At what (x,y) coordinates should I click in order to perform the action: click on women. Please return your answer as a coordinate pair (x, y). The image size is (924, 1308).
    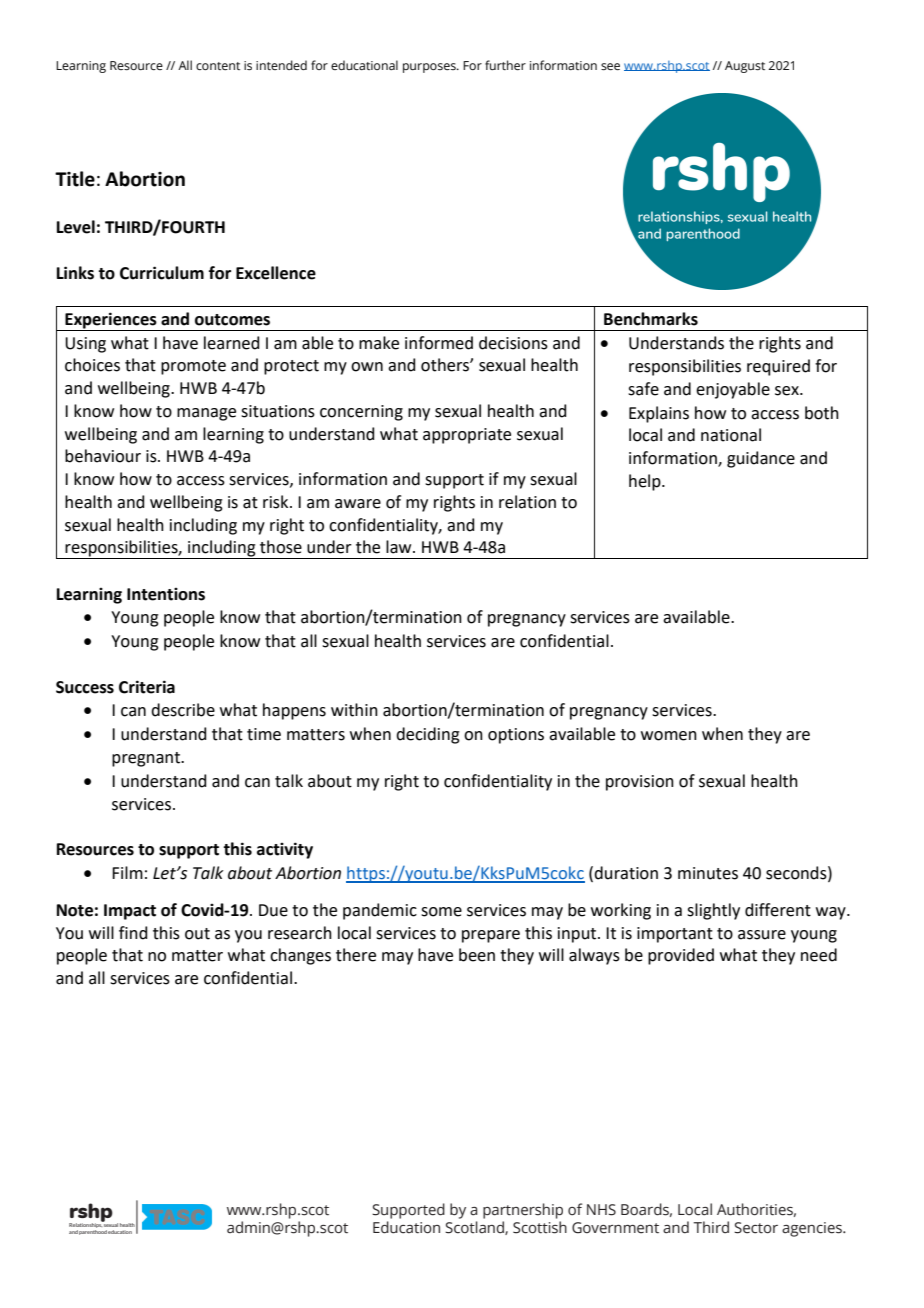
    Looking at the image, I should click on (669, 736).
